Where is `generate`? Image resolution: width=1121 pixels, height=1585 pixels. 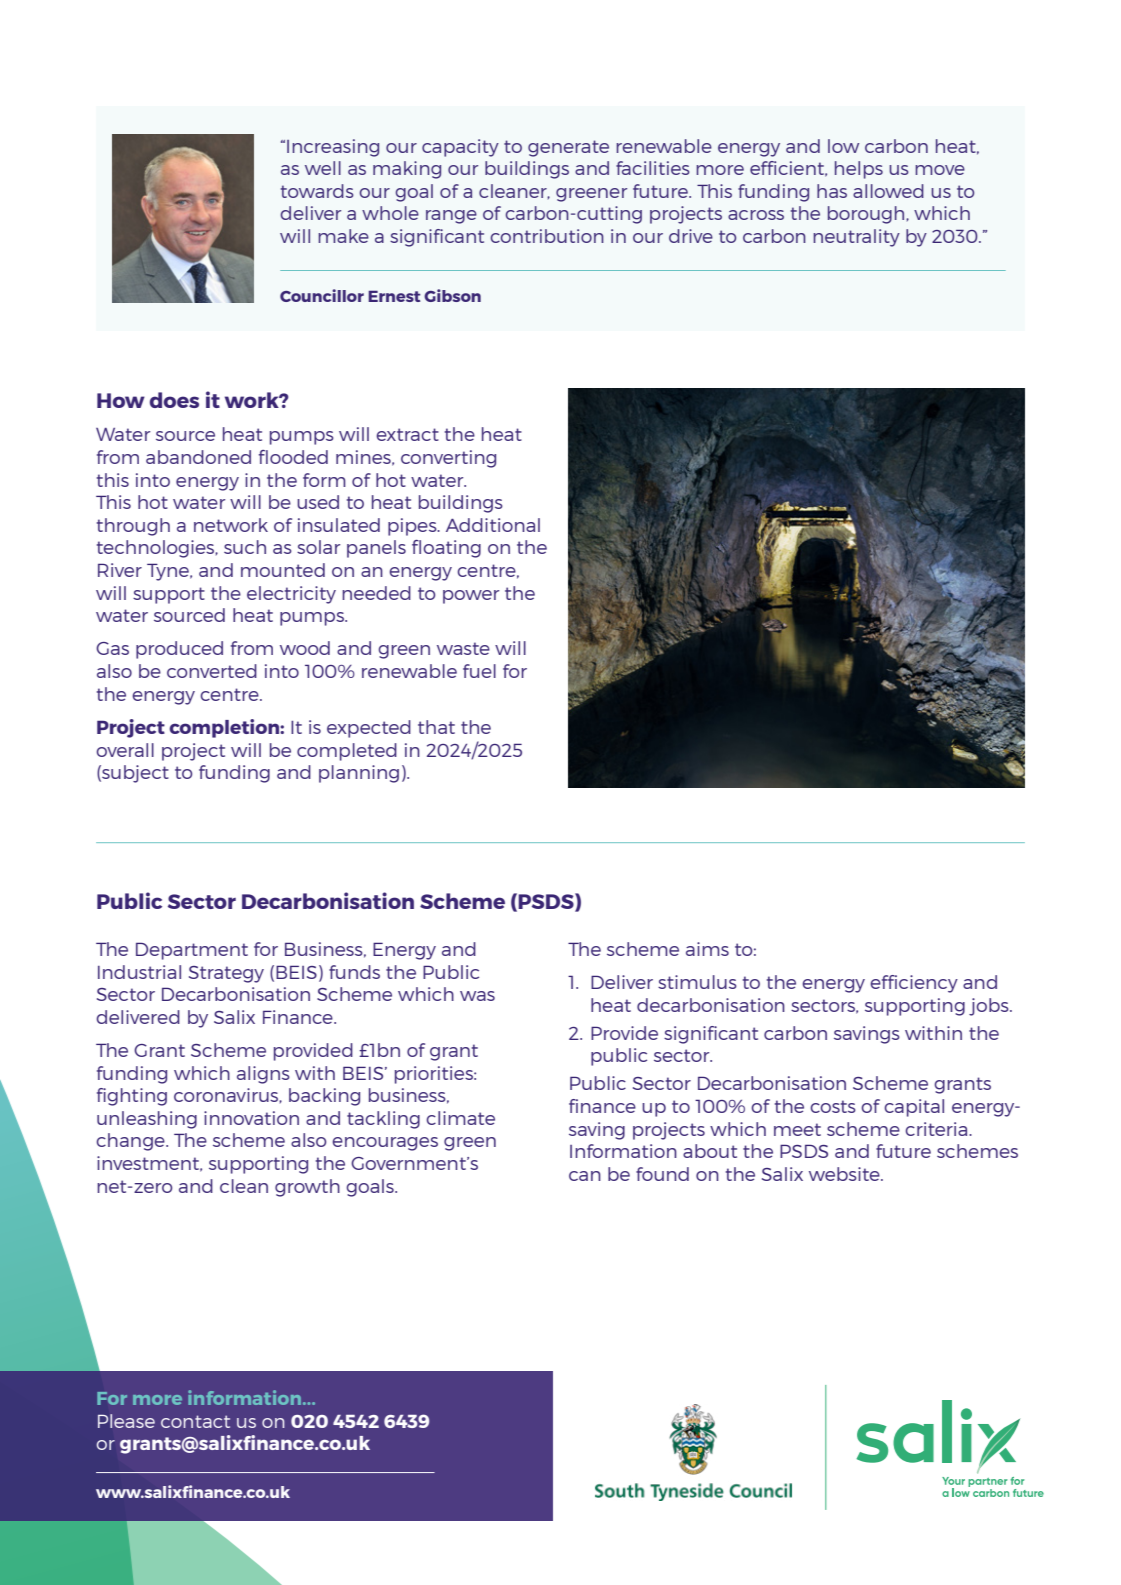 generate is located at coordinates (568, 148).
